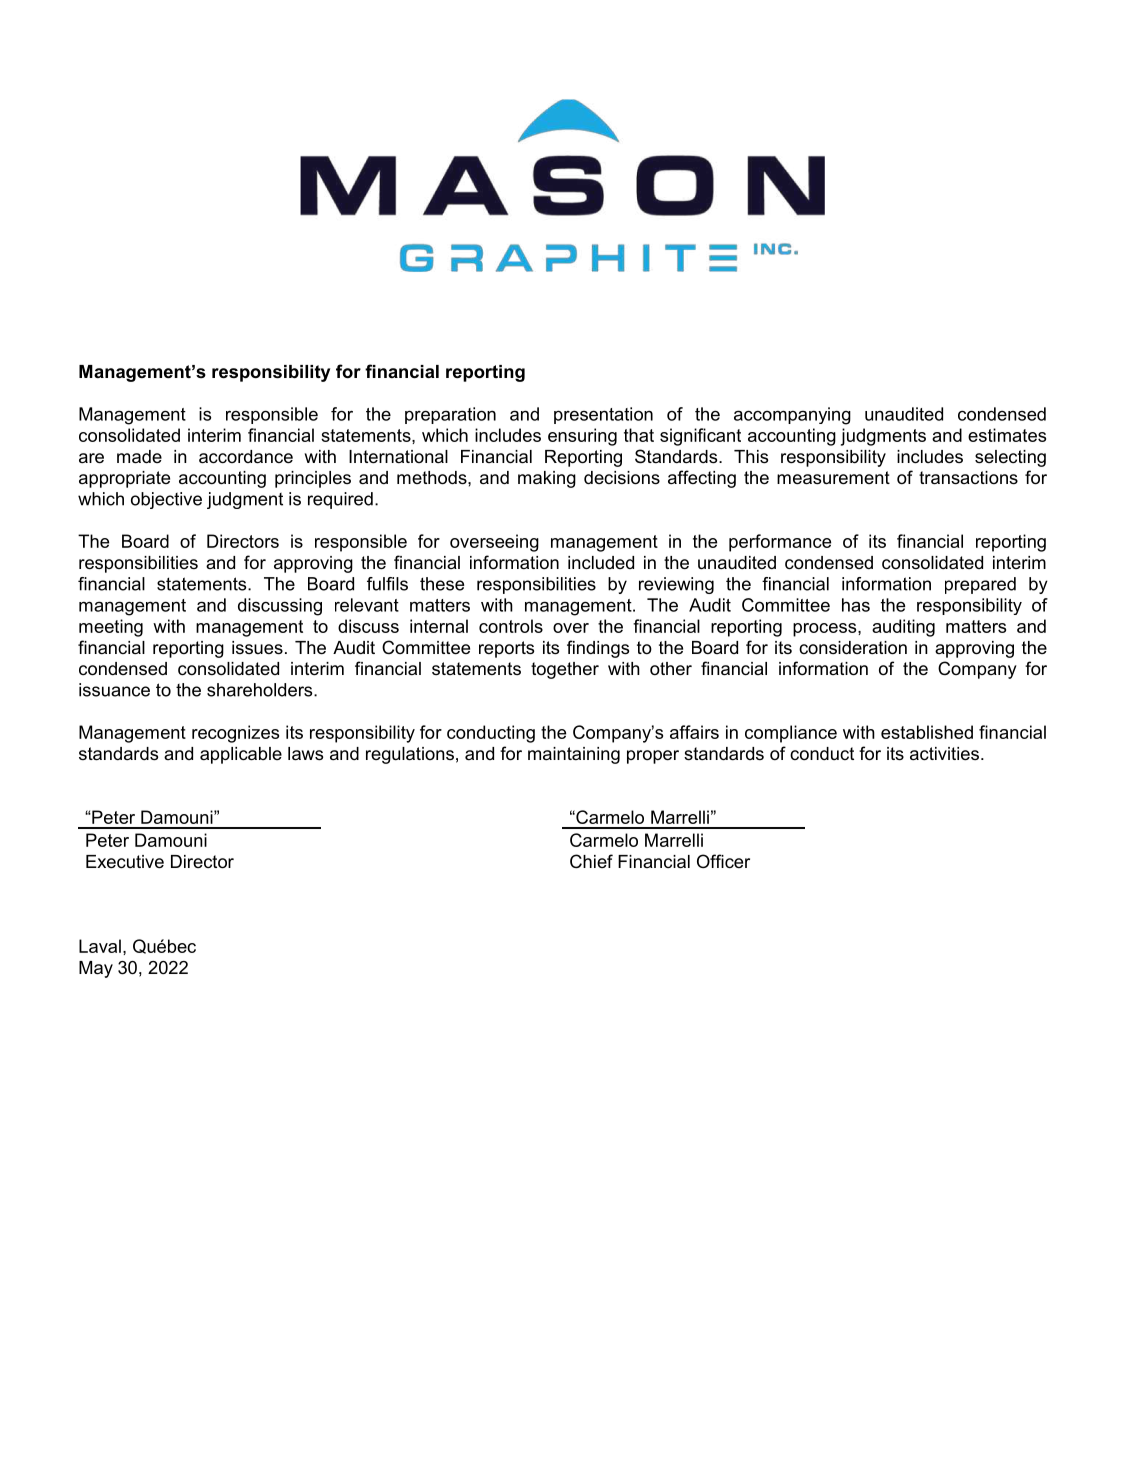 The image size is (1128, 1459). I want to click on Laval, so click(100, 946).
